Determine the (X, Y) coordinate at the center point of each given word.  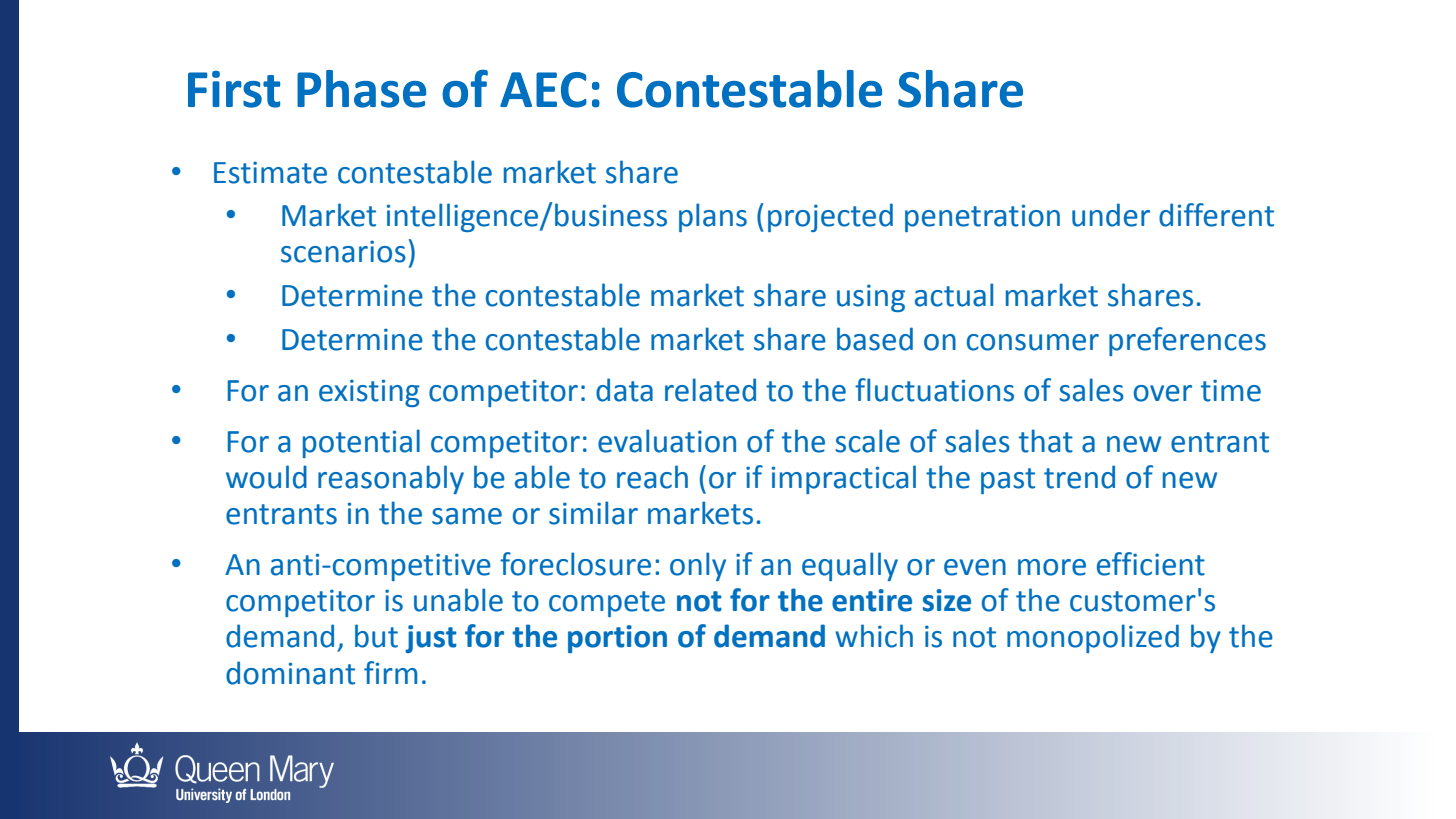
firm (390, 672)
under (1111, 215)
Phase (361, 89)
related (710, 390)
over (1163, 393)
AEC (543, 90)
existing (369, 393)
